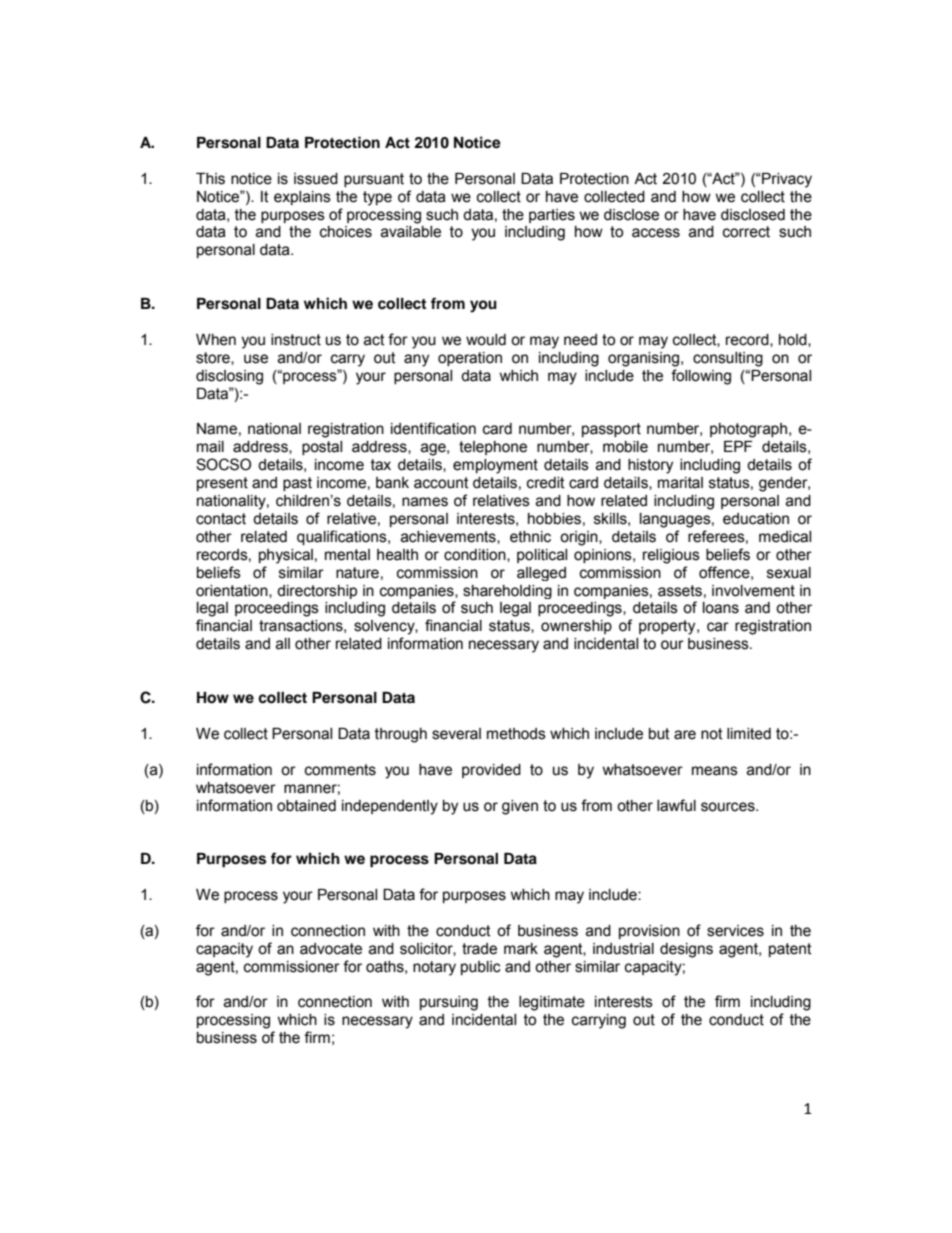  I want to click on explains, so click(302, 198).
